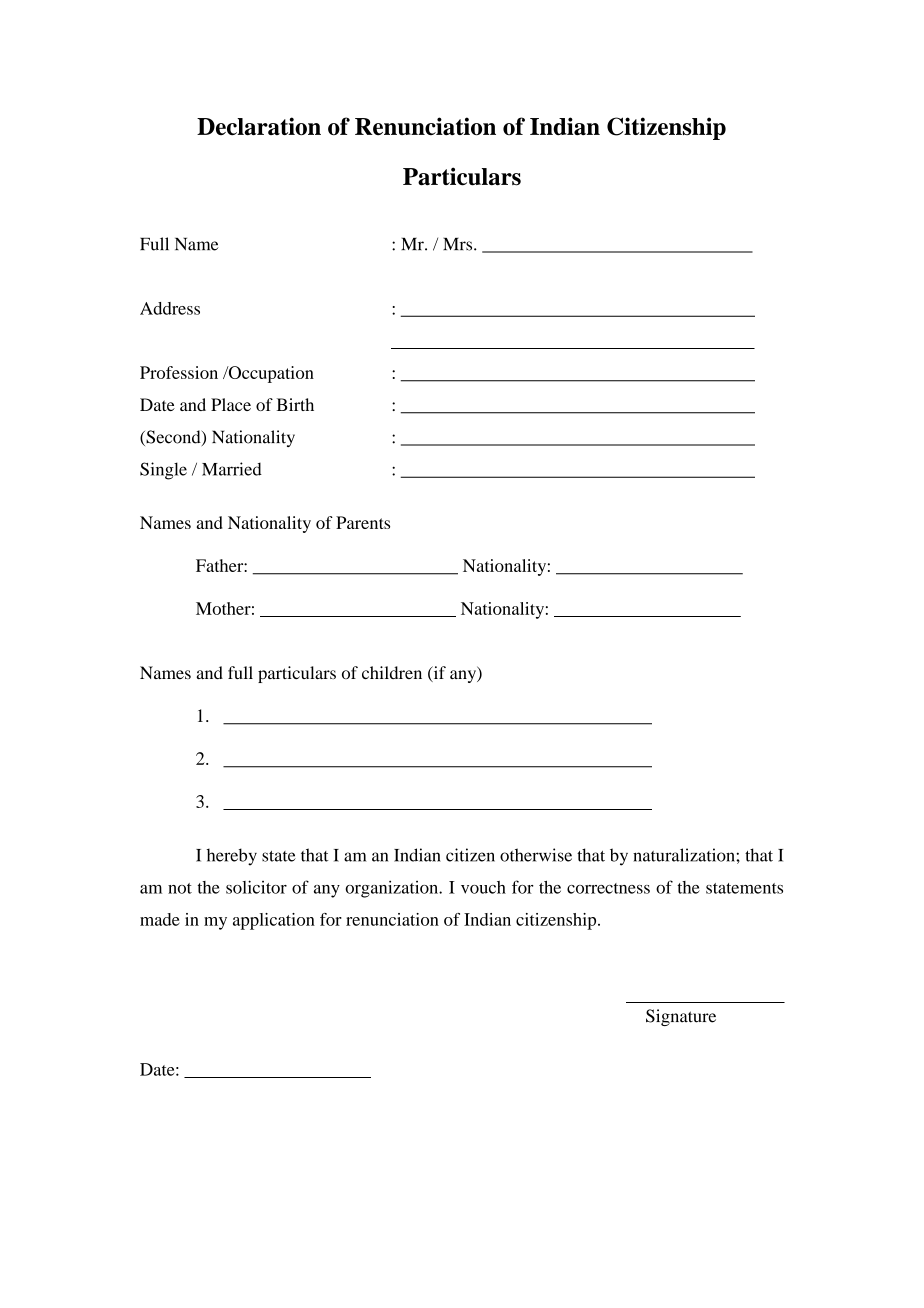 The image size is (924, 1308). I want to click on naturalization, so click(685, 855).
